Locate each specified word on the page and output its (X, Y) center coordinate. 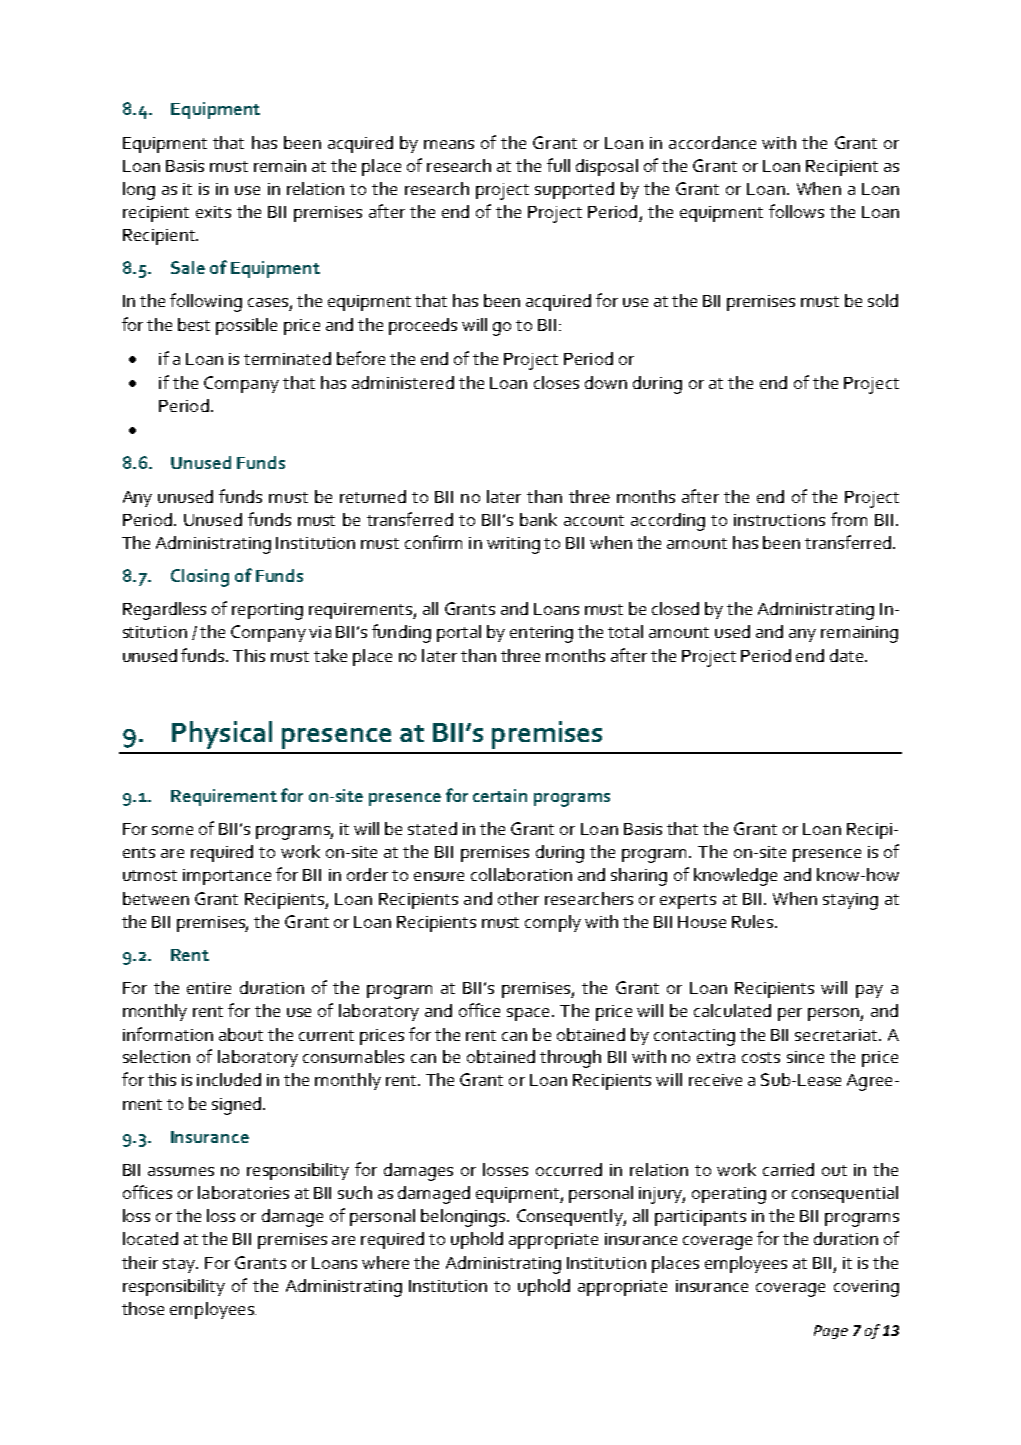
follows (796, 211)
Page (831, 1332)
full (558, 165)
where (385, 1262)
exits (213, 212)
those (143, 1308)
